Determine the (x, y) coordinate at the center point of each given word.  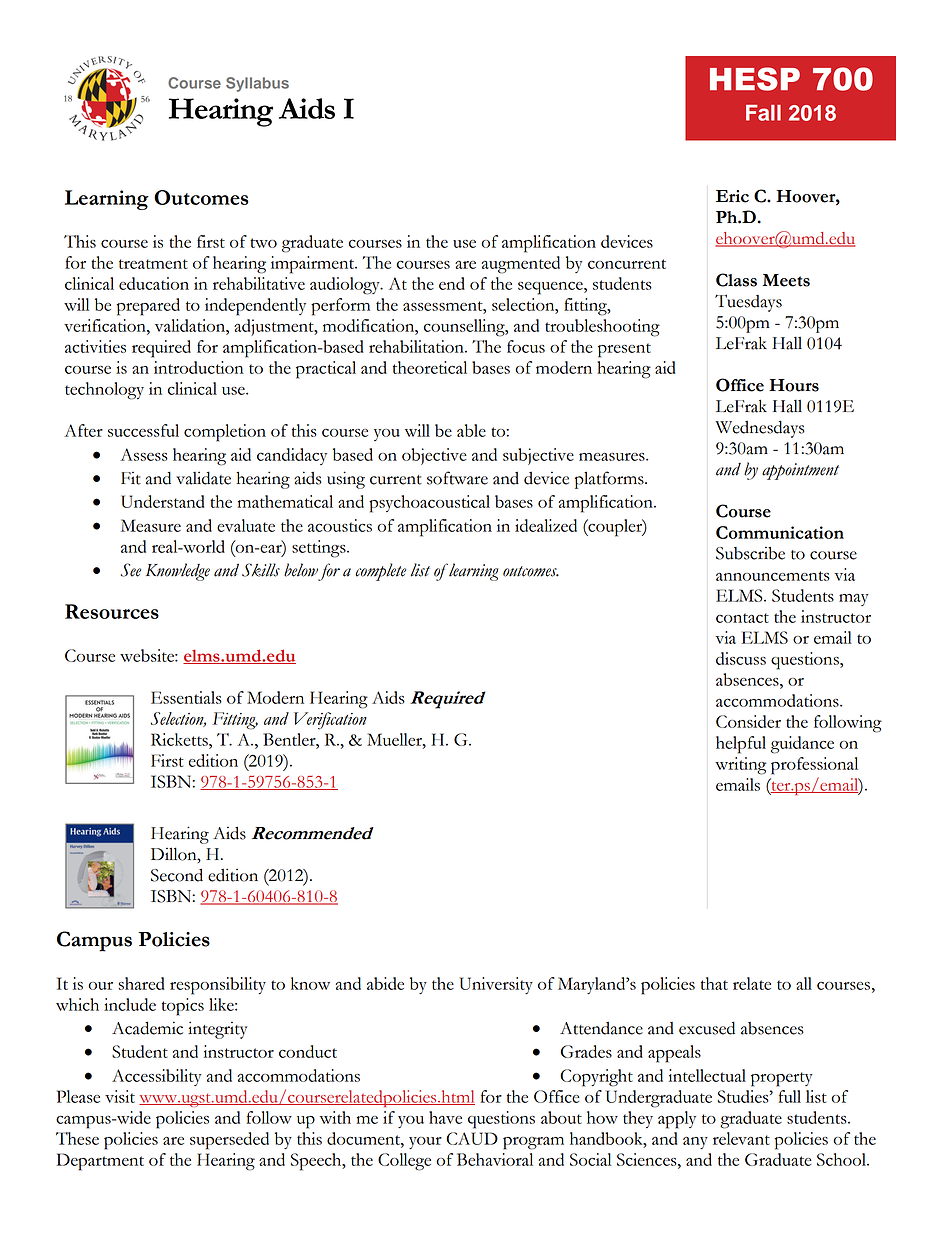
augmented (521, 265)
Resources (112, 611)
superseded (229, 1141)
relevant (741, 1138)
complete (380, 572)
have (445, 1117)
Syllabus (257, 84)
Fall (763, 113)
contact (742, 618)
